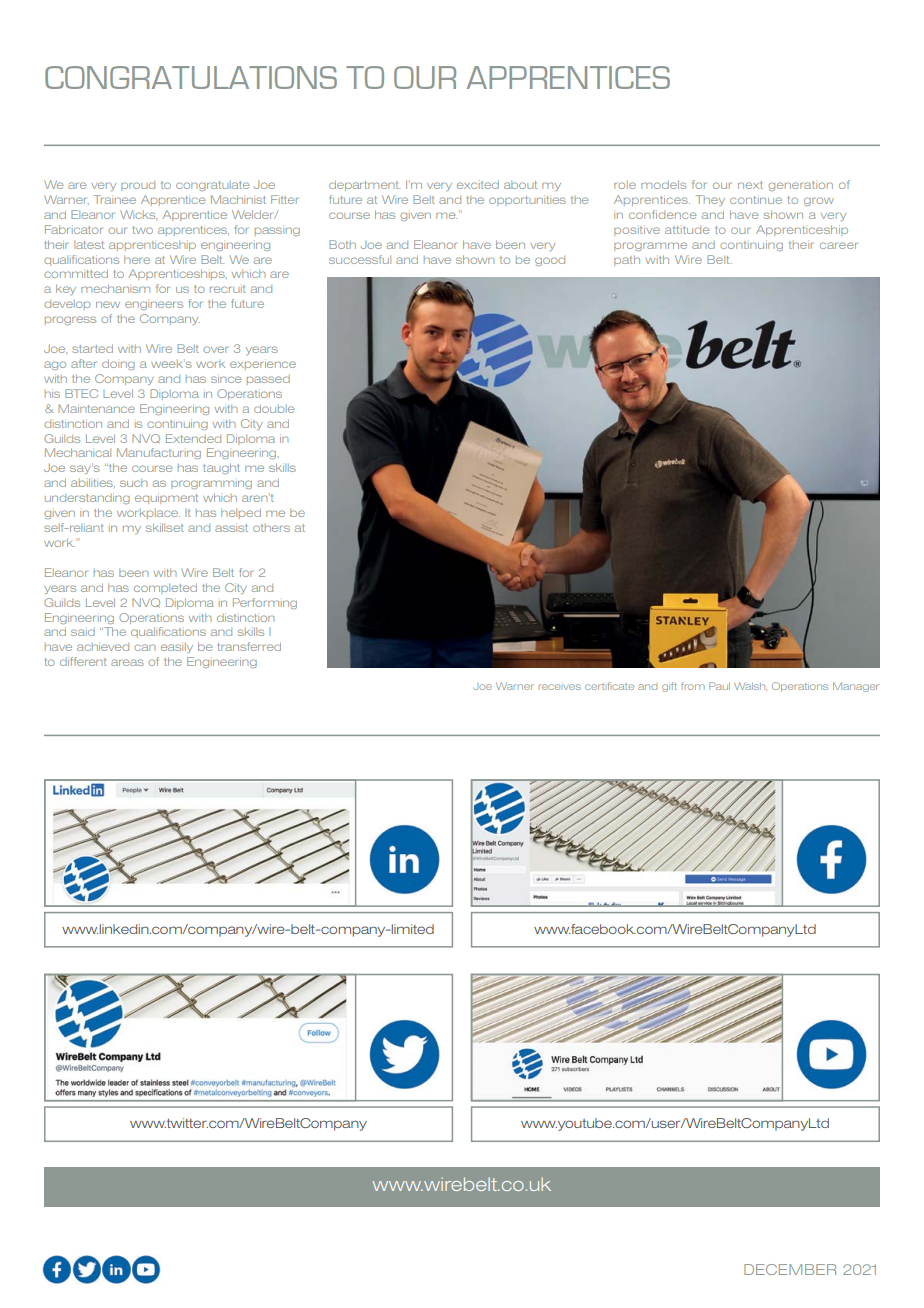 The height and width of the image is (1308, 924). I want to click on career, so click(838, 245).
